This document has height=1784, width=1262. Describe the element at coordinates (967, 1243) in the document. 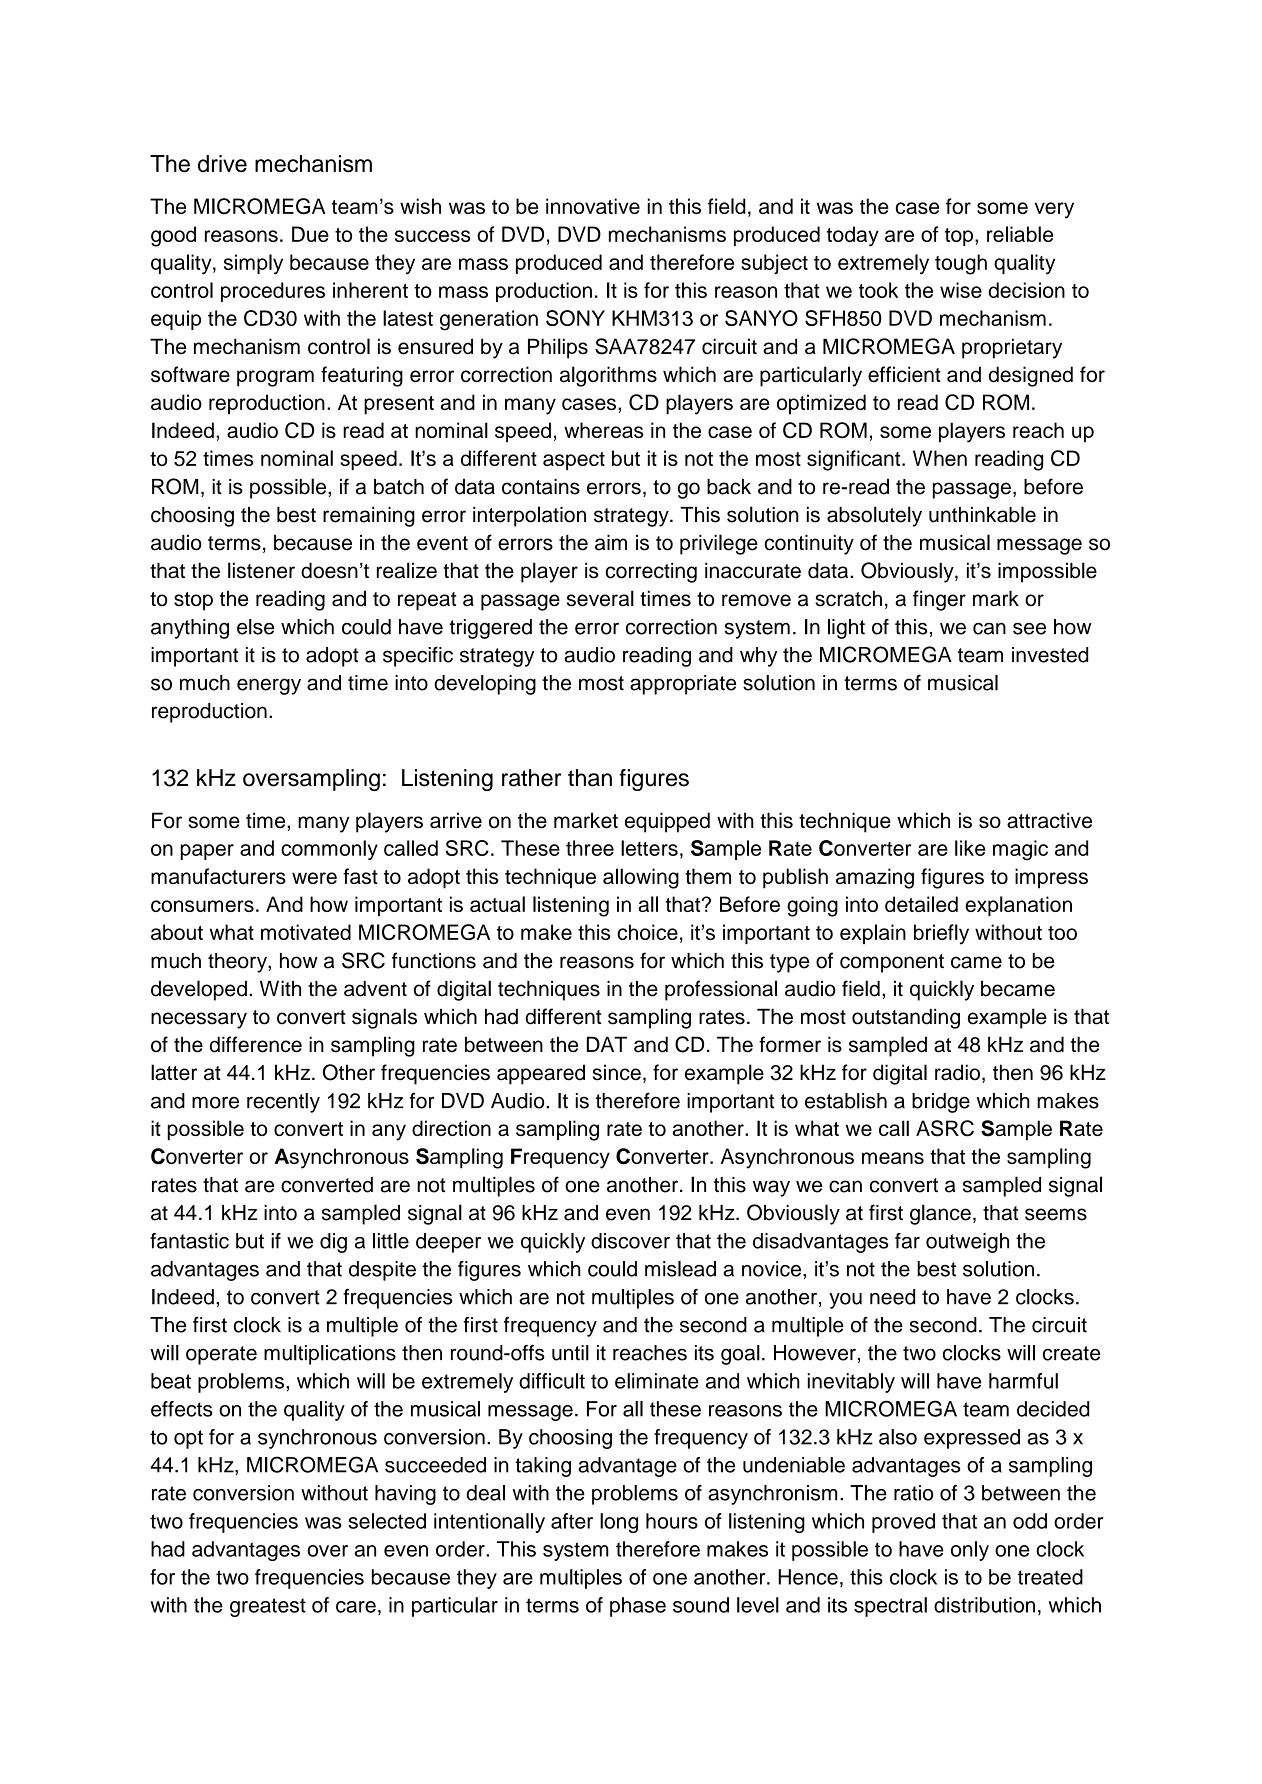

I see `outweigh` at that location.
